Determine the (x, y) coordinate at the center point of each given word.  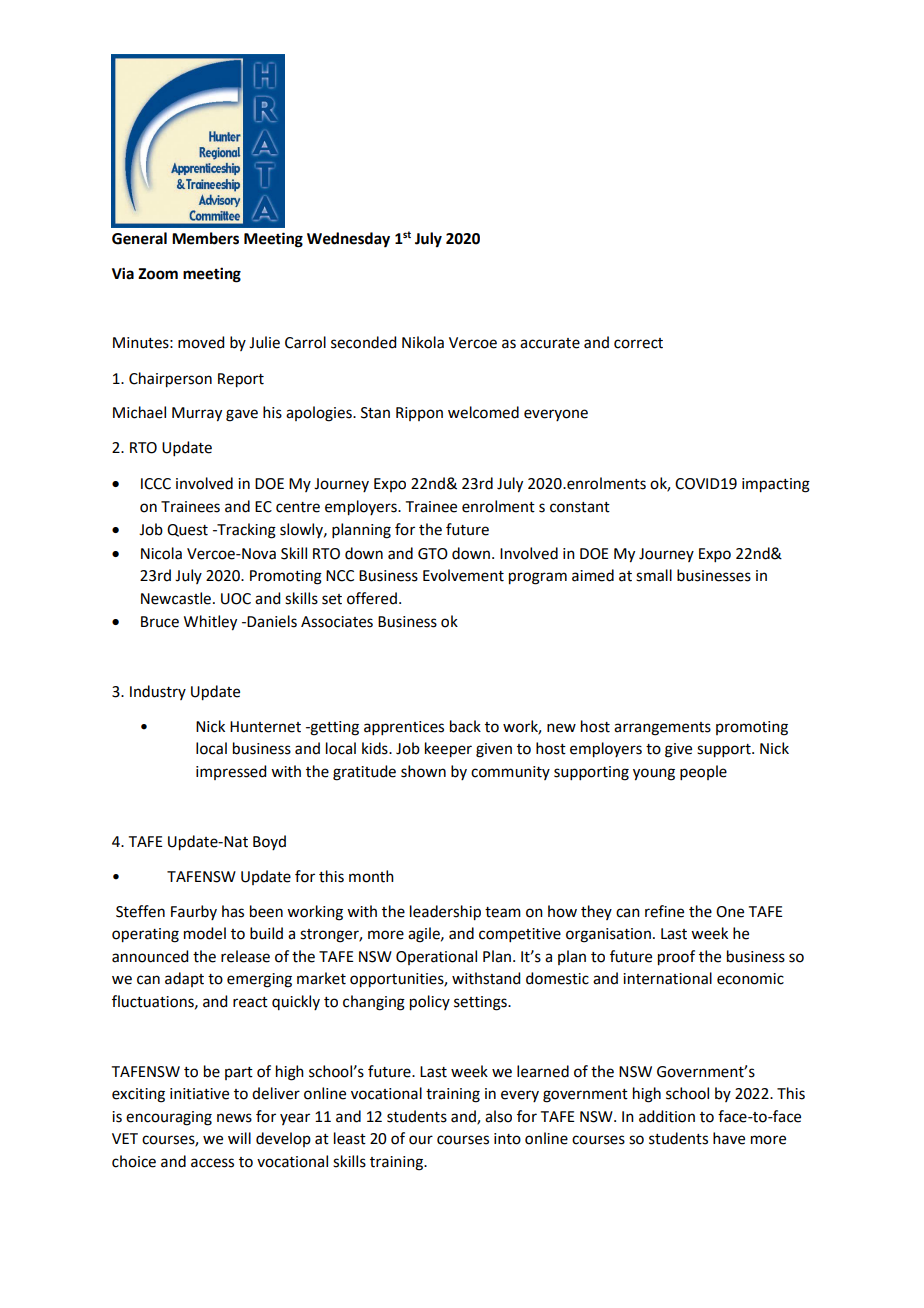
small (654, 575)
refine (664, 911)
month (371, 876)
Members (205, 238)
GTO (433, 554)
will (239, 1138)
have (729, 1138)
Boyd (269, 842)
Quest (187, 530)
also (498, 1116)
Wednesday (348, 240)
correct (638, 343)
